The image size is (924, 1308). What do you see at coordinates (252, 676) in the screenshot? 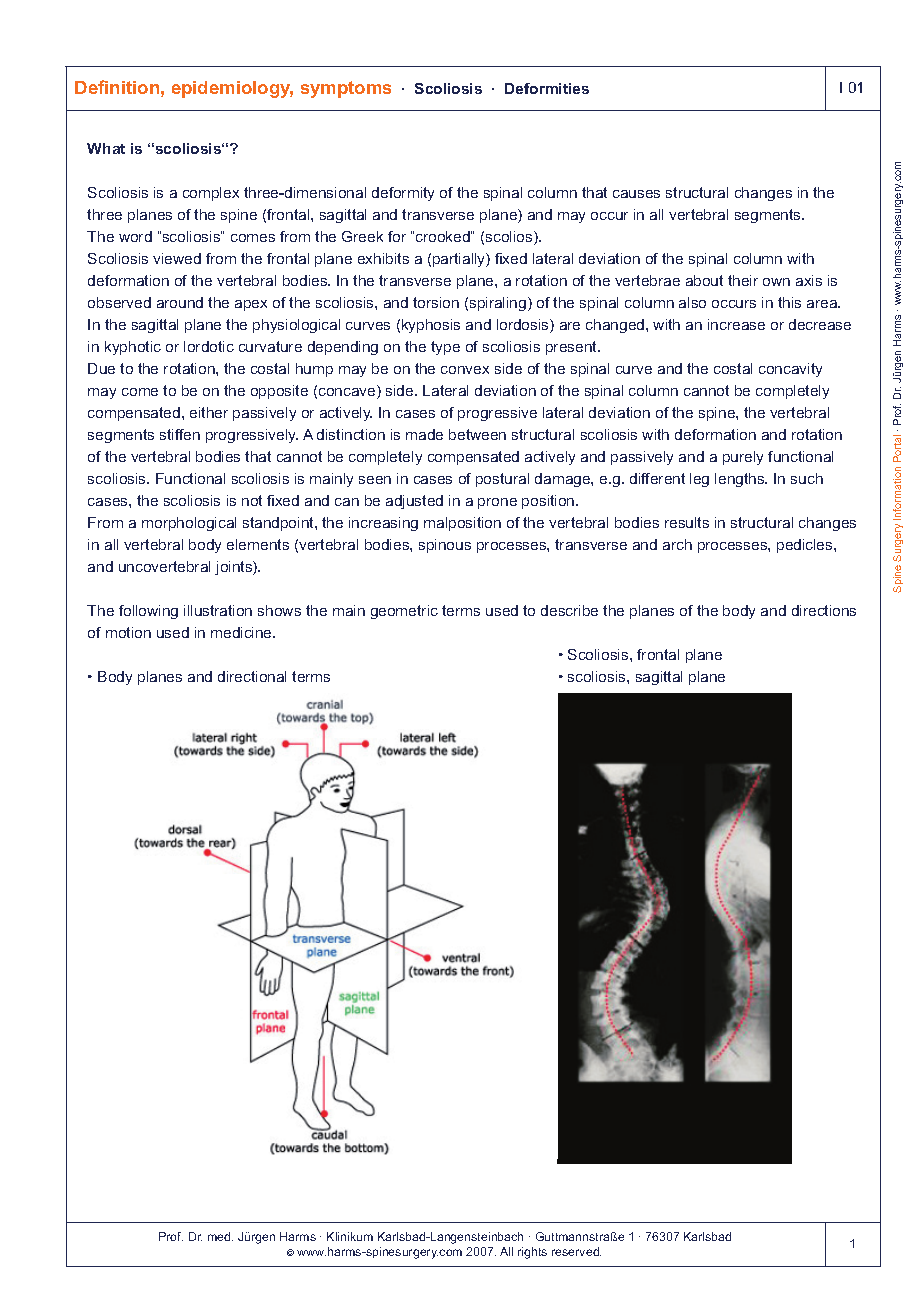
I see `directional` at bounding box center [252, 676].
